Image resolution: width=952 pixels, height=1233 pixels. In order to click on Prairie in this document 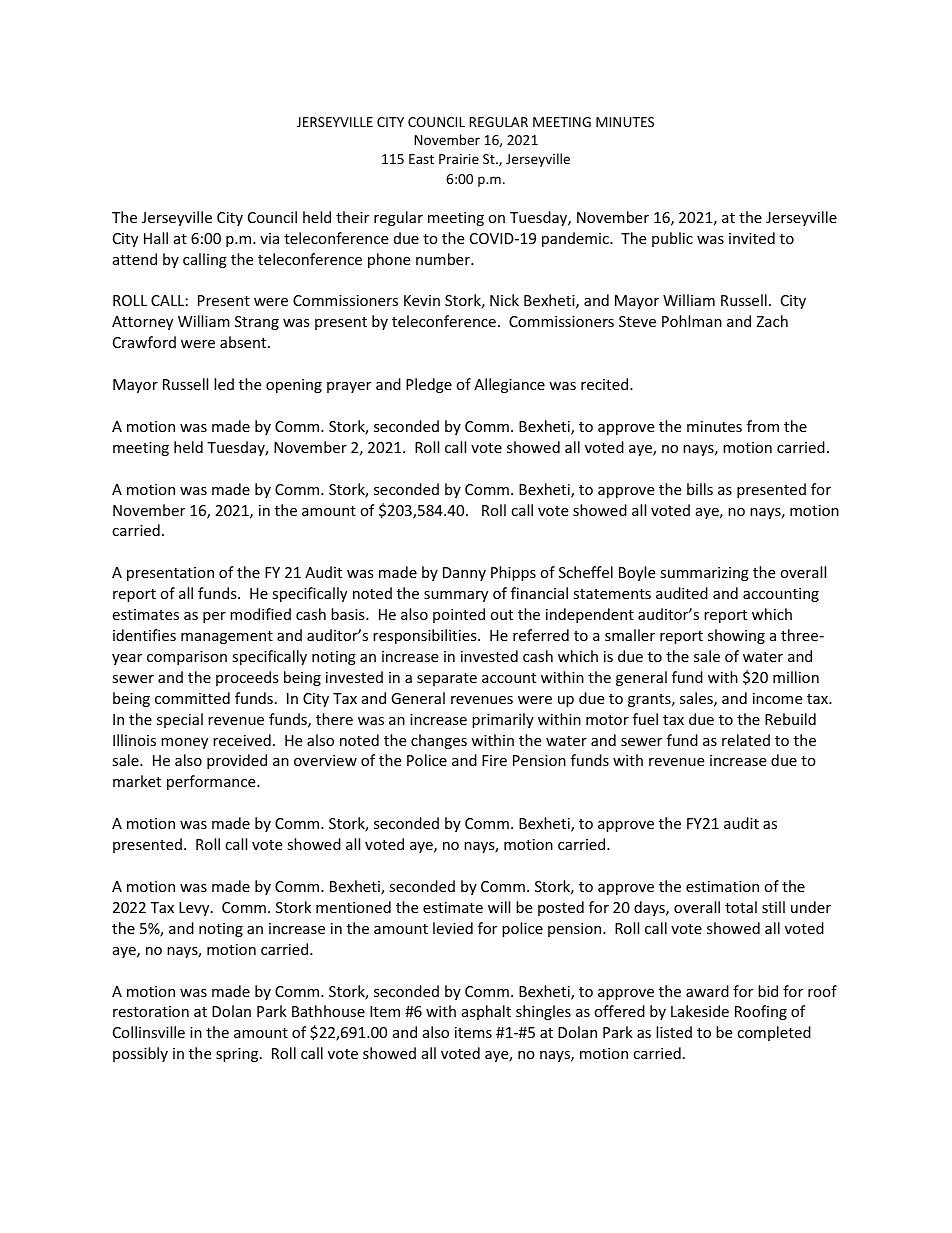, I will do `click(459, 159)`.
